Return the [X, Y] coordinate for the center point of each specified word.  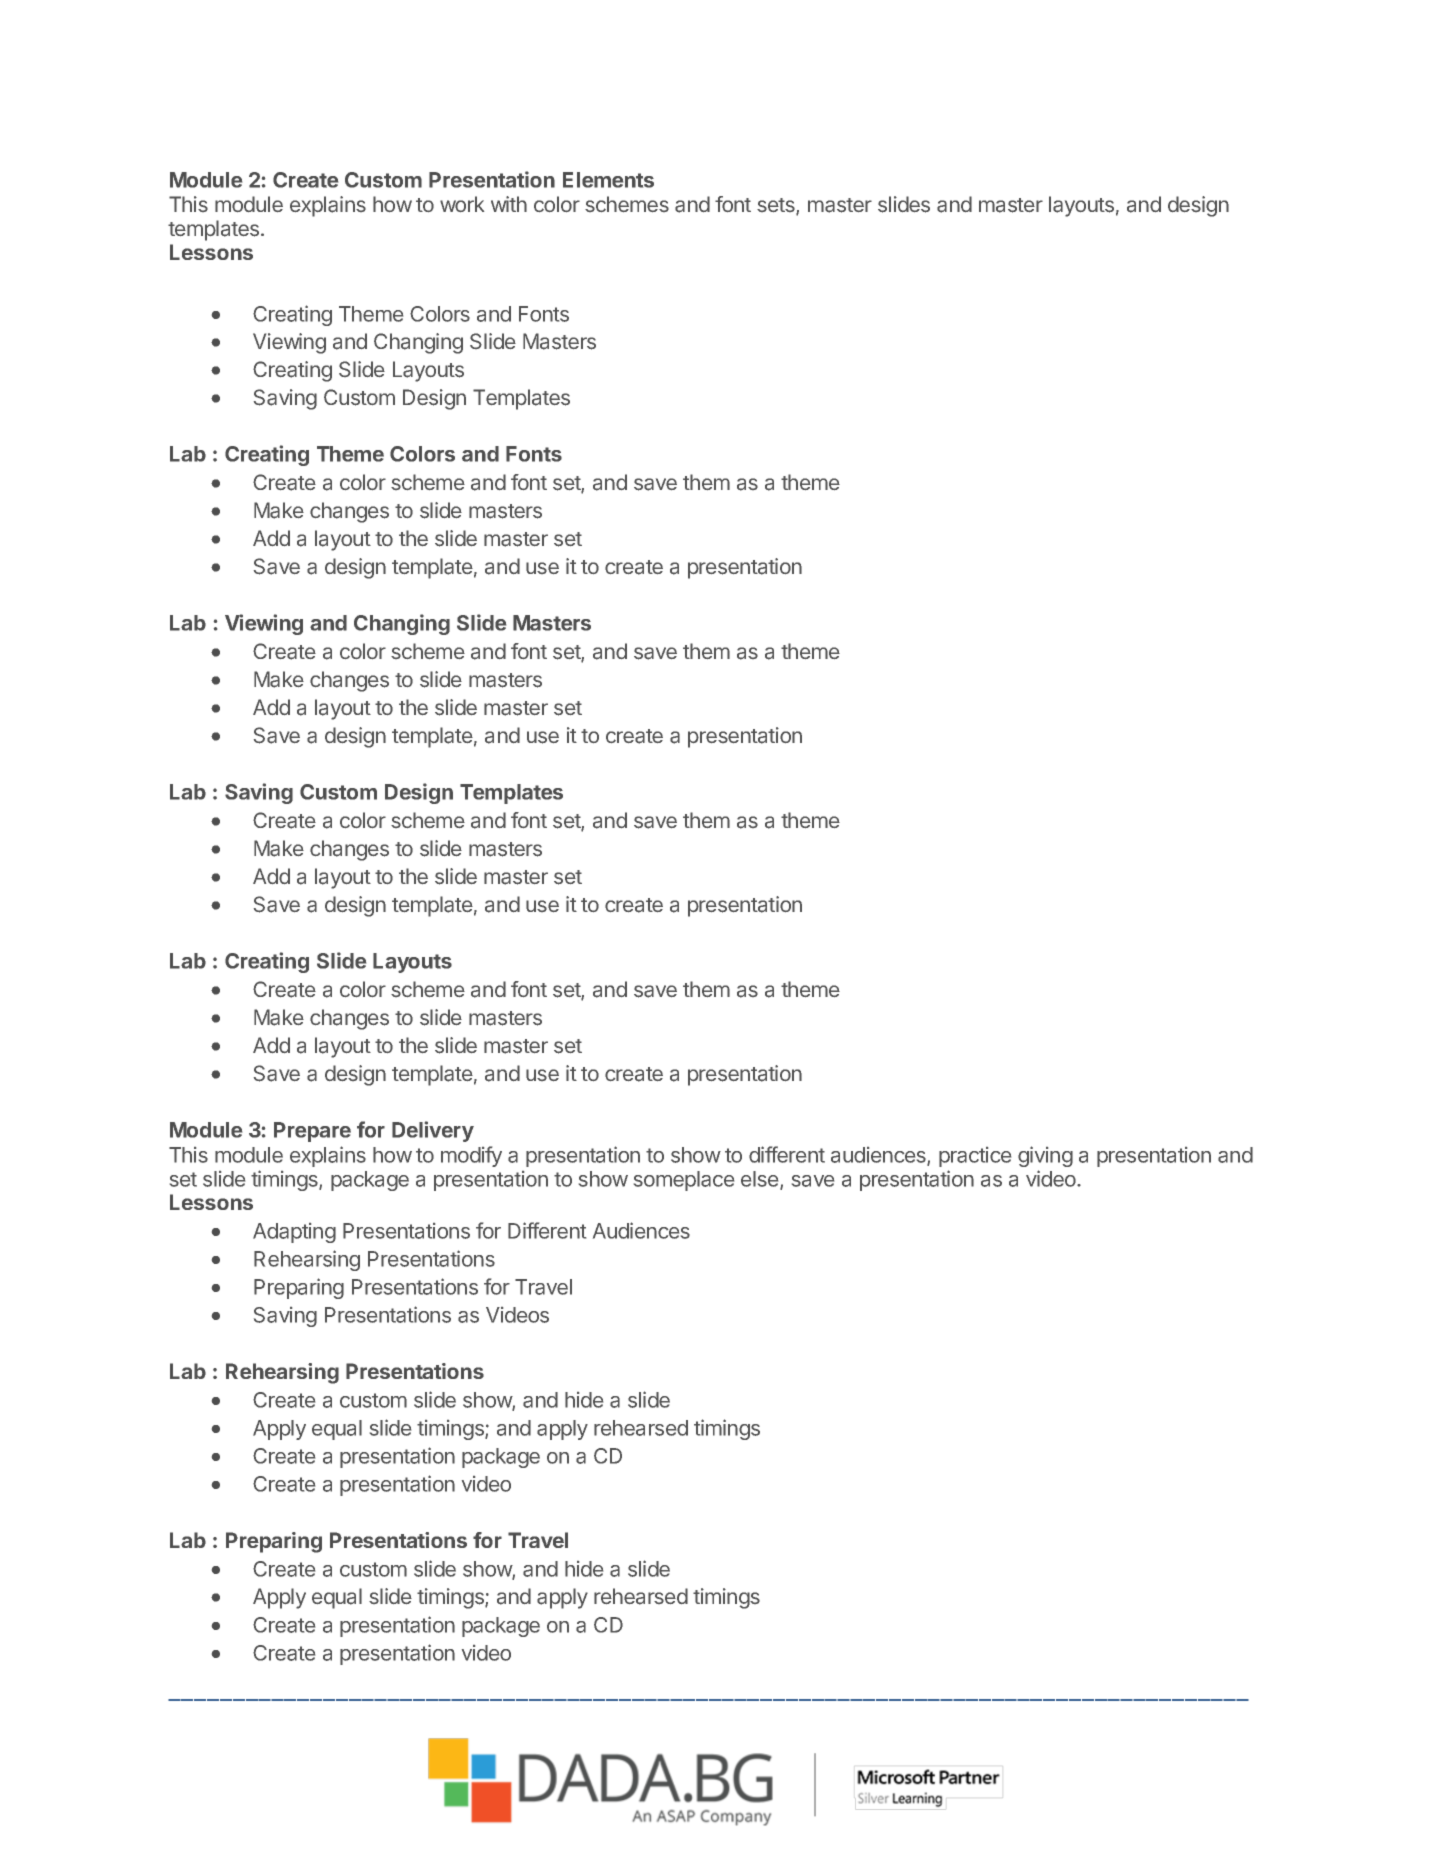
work [462, 204]
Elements [608, 180]
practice [975, 1157]
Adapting [294, 1233]
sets [777, 206]
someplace [684, 1181]
